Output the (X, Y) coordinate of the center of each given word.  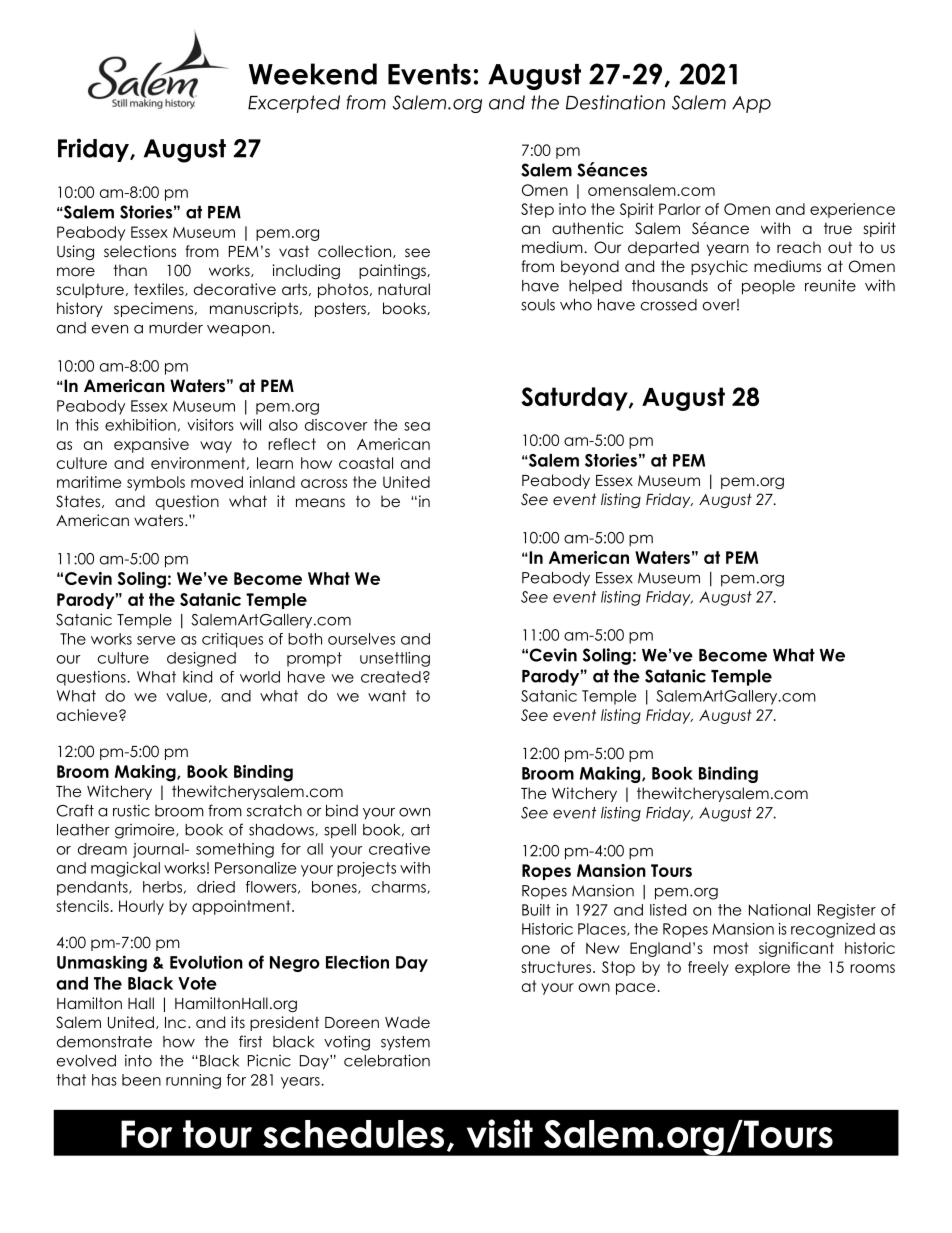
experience (852, 210)
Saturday (575, 399)
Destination (615, 102)
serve (156, 640)
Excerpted (294, 104)
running (193, 1081)
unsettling (395, 659)
